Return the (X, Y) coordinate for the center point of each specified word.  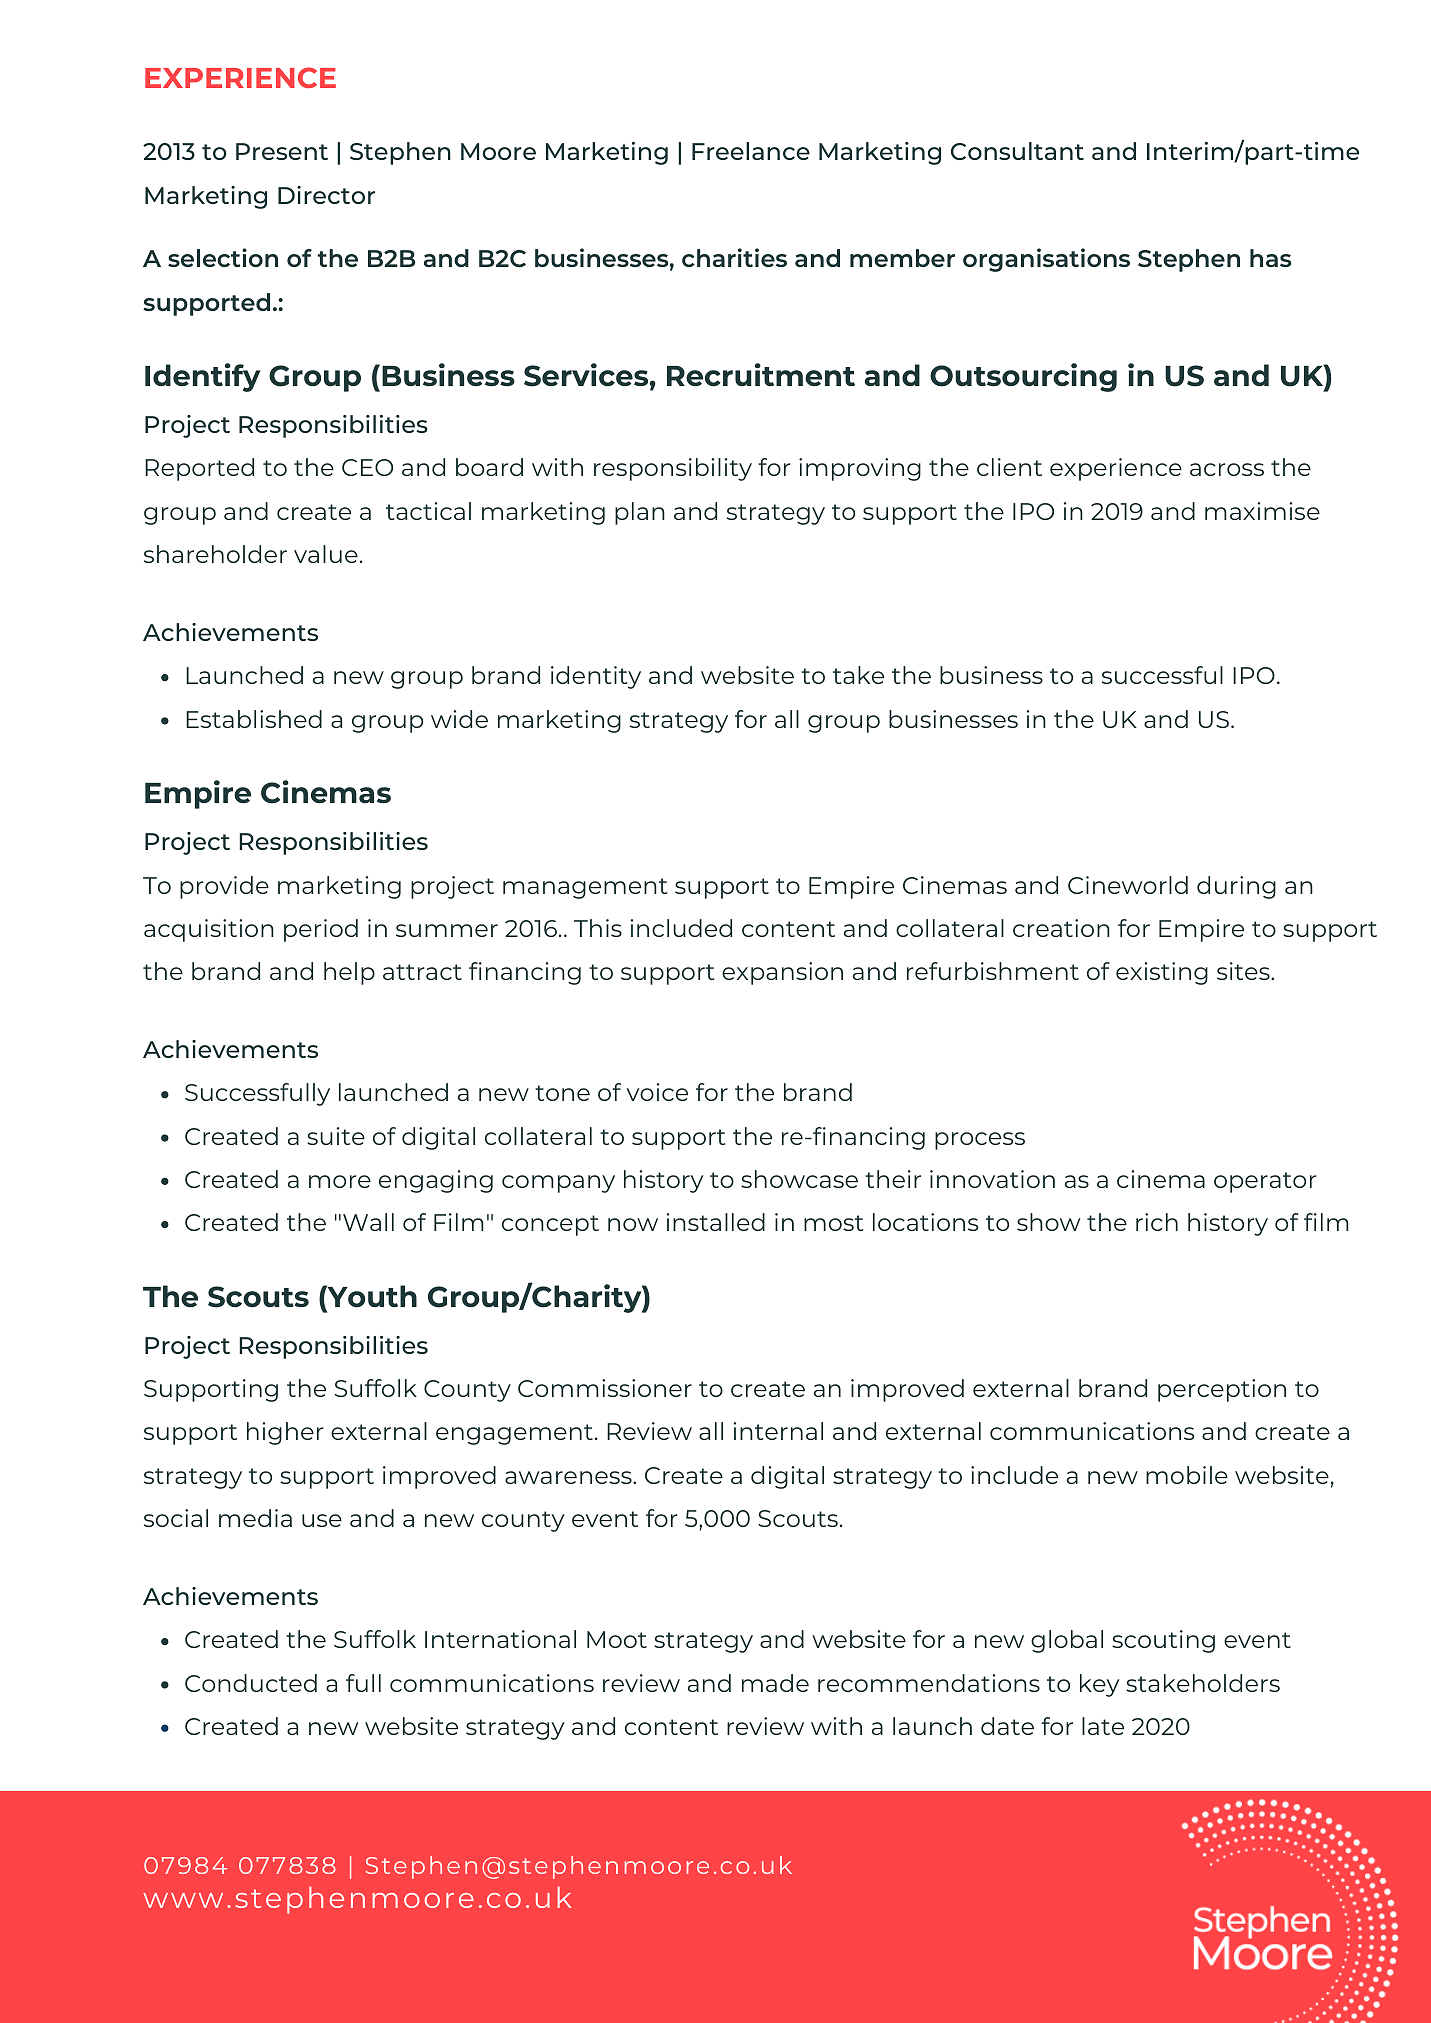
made (775, 1683)
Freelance (751, 151)
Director (326, 195)
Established (254, 719)
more (340, 1181)
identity (596, 677)
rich (1157, 1222)
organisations (1046, 260)
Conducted (251, 1683)
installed (716, 1222)
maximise (1262, 511)
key (1099, 1685)
